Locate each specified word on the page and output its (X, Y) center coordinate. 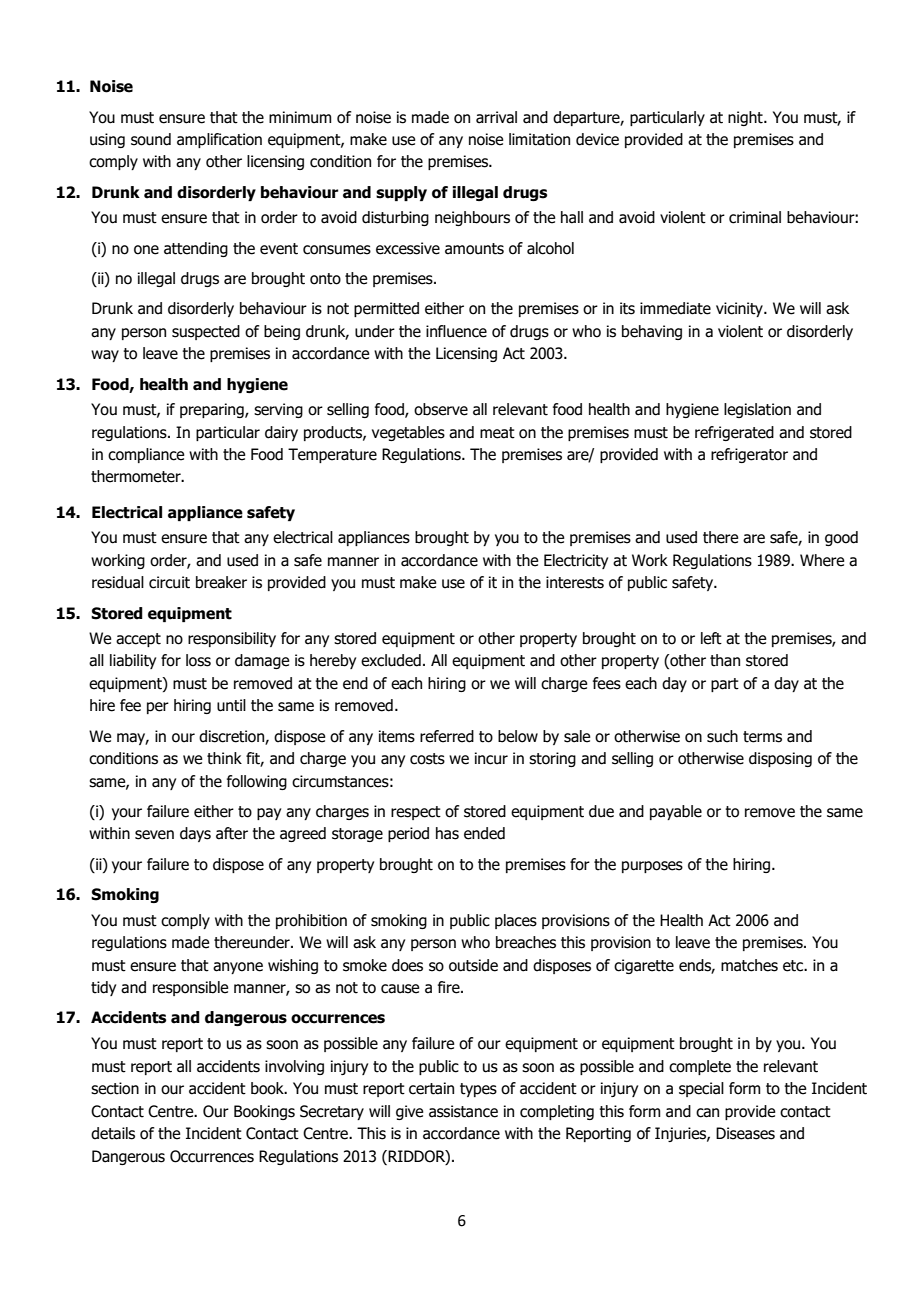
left (711, 638)
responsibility (232, 639)
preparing (213, 410)
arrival (496, 117)
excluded (391, 660)
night (746, 118)
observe (441, 409)
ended (484, 833)
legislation (757, 410)
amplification (219, 140)
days (195, 834)
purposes (652, 867)
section (115, 1088)
